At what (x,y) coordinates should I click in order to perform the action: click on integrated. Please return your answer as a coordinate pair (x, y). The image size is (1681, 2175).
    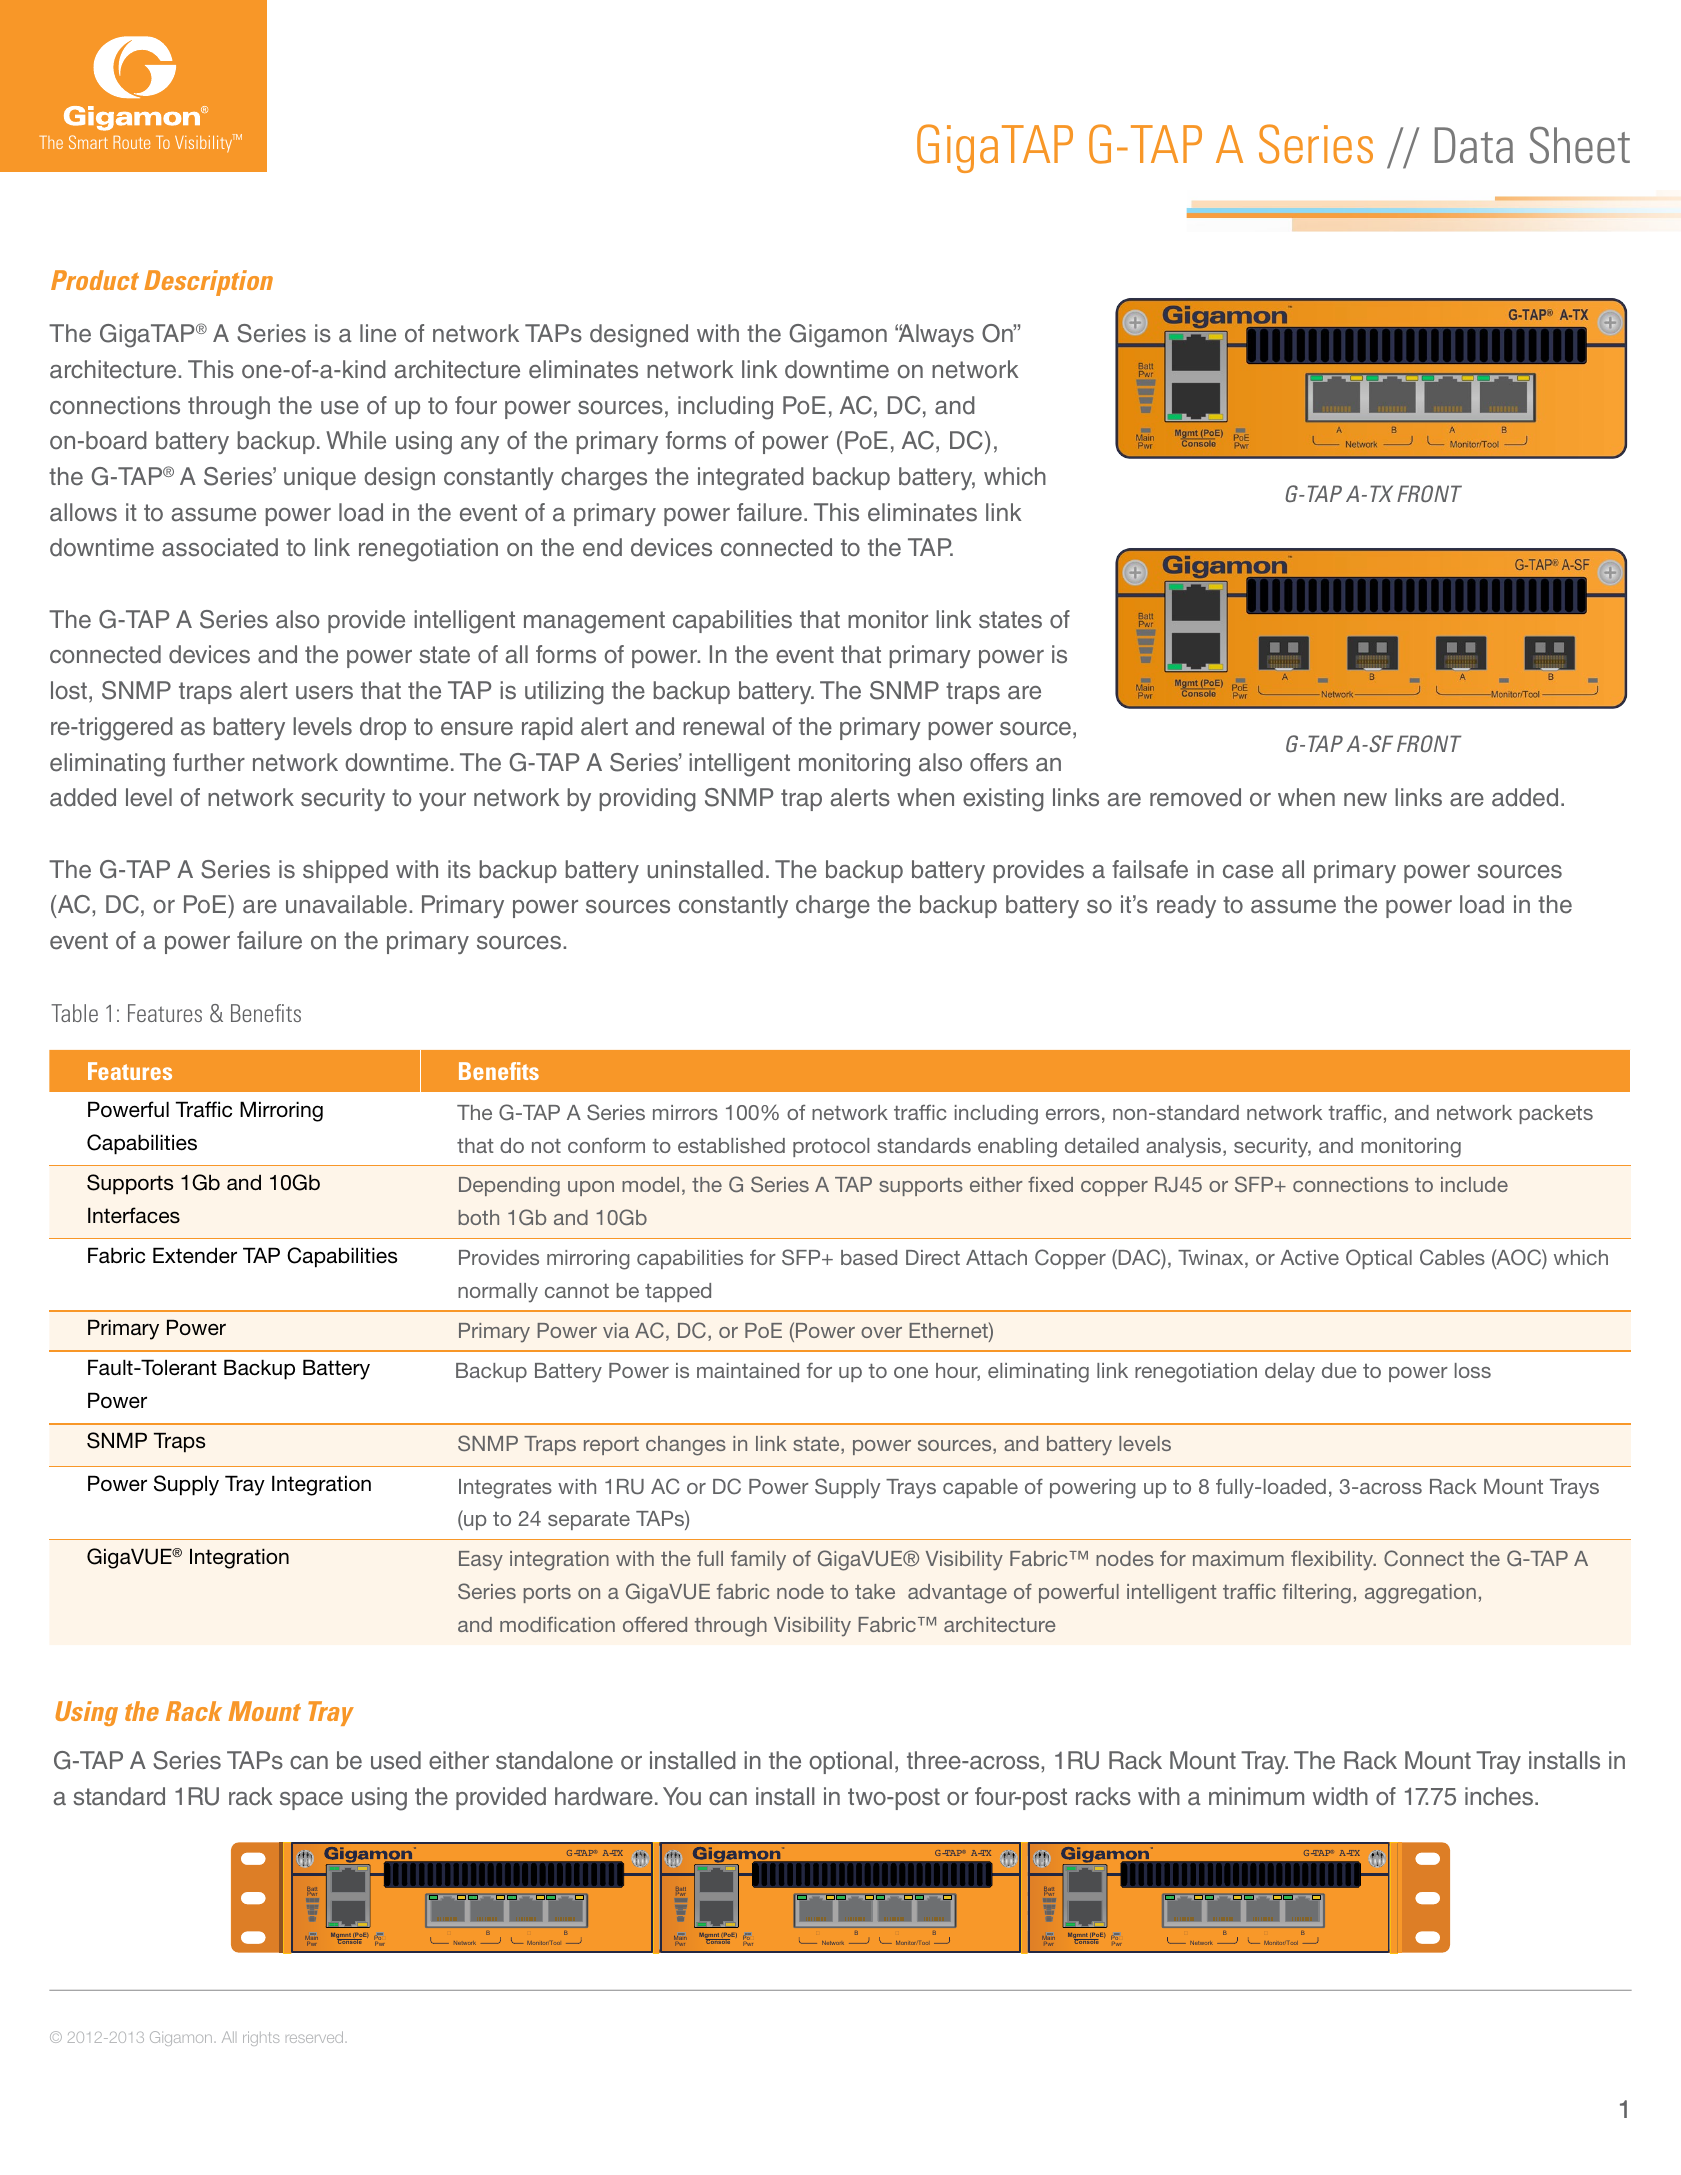
    Looking at the image, I should click on (751, 479).
